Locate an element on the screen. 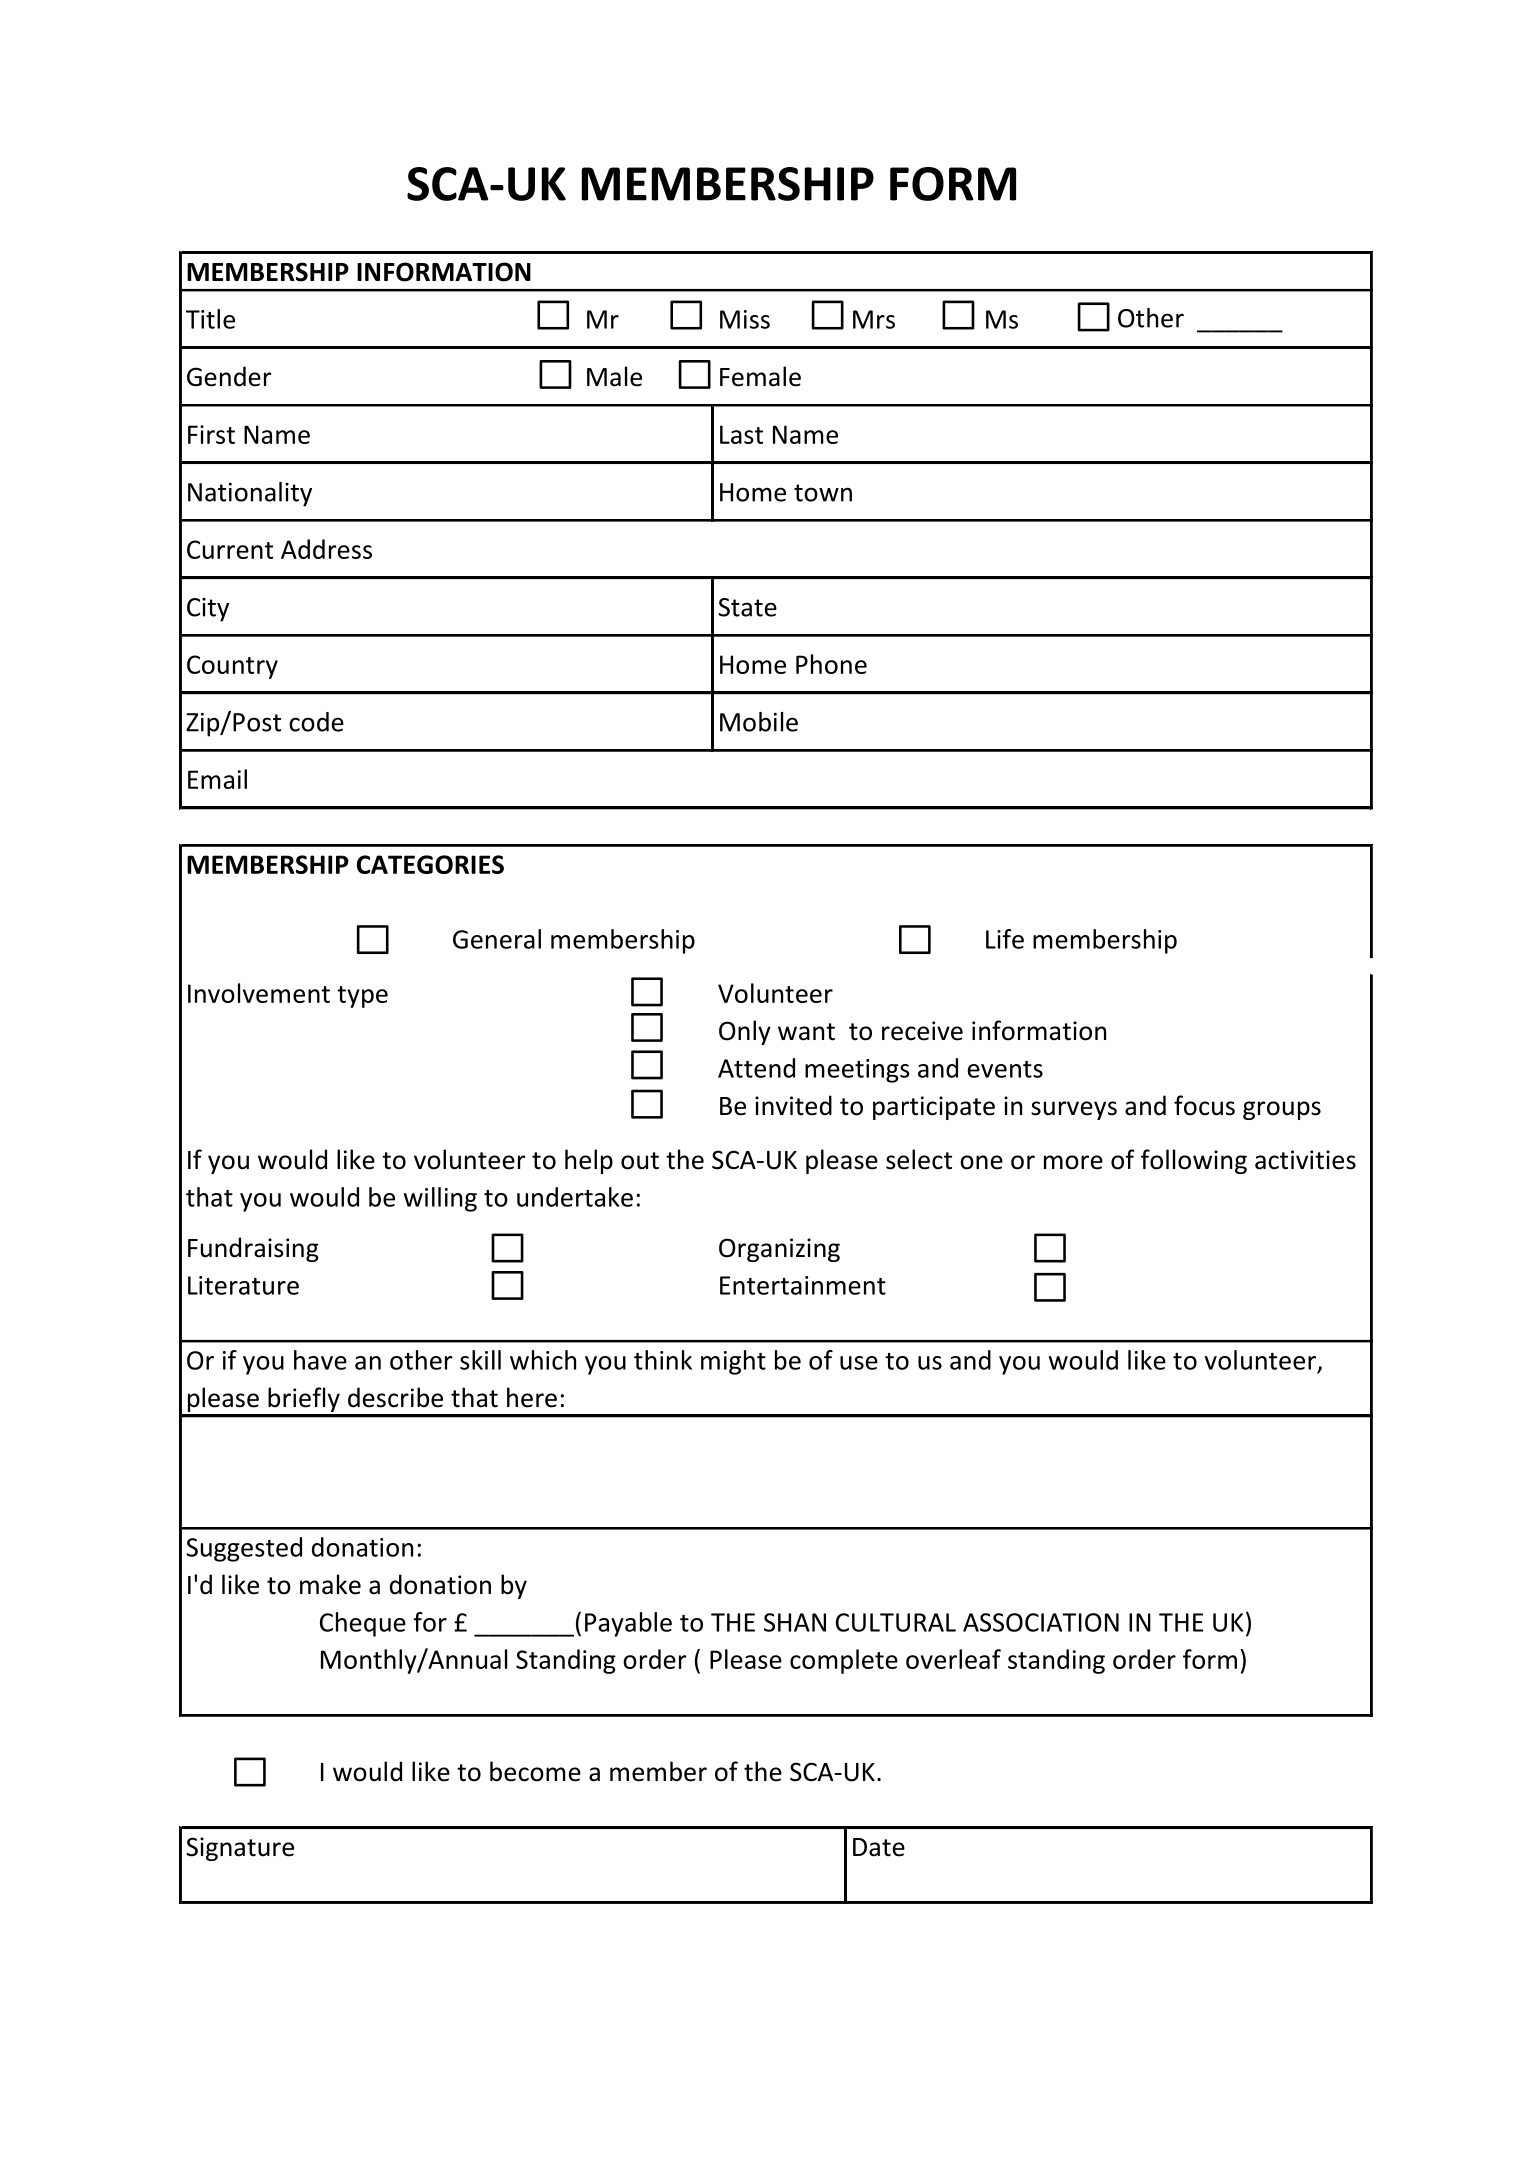 Image resolution: width=1534 pixels, height=2170 pixels. Gender is located at coordinates (229, 376).
